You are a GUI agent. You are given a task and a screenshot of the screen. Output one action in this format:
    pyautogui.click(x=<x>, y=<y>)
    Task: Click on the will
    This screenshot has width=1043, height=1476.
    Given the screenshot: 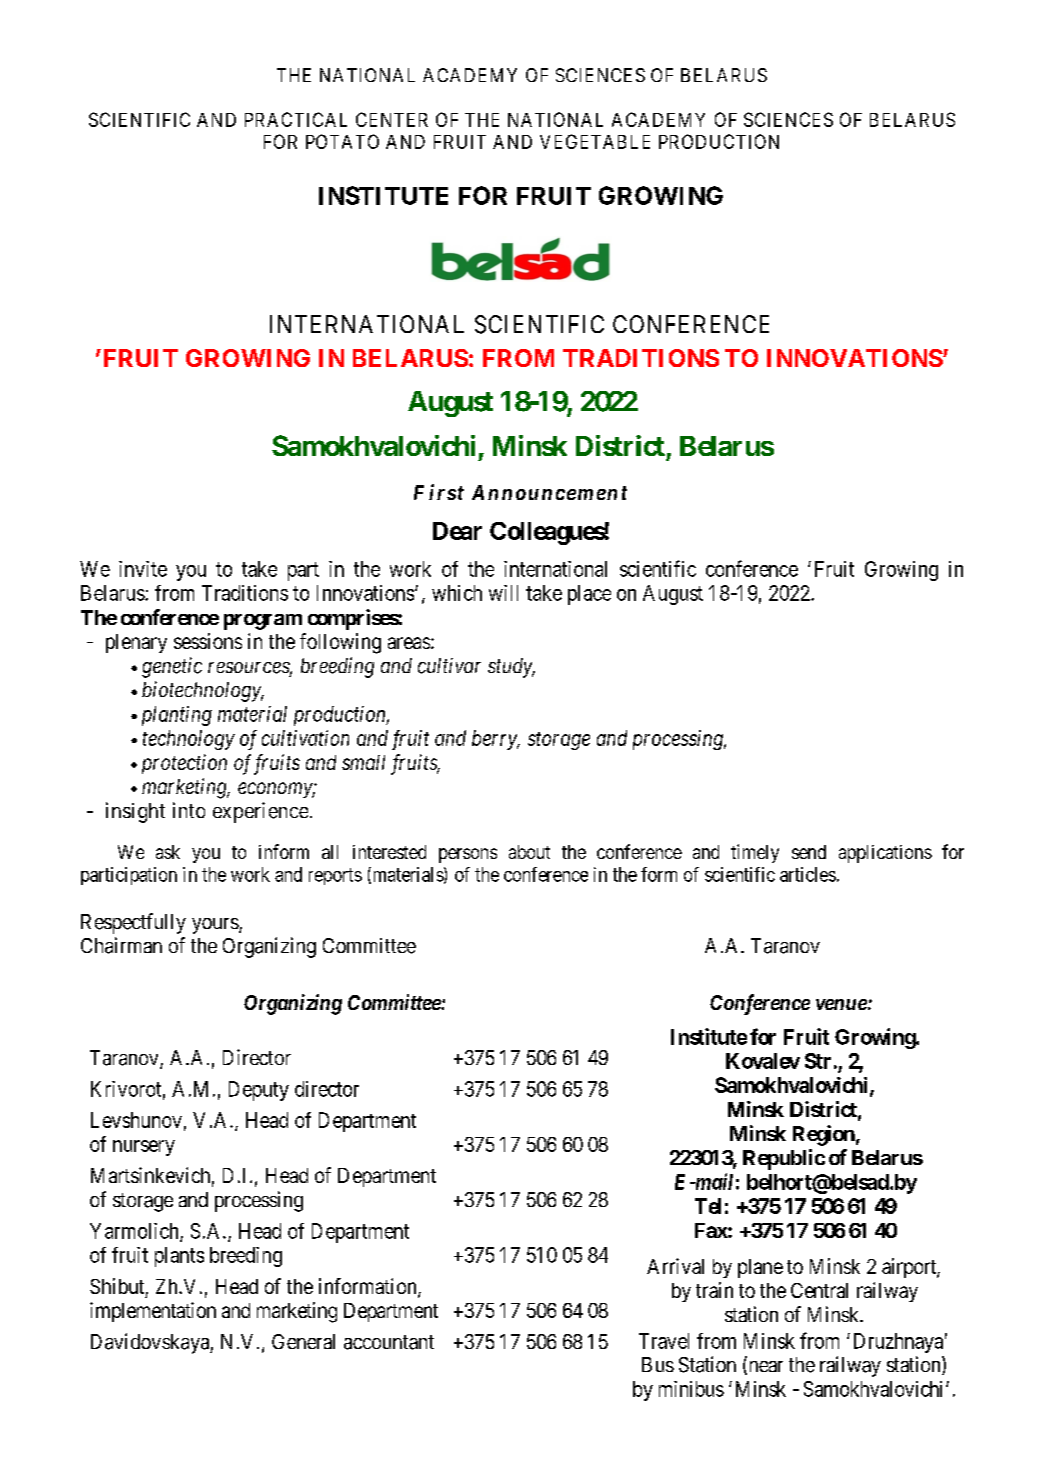 What is the action you would take?
    pyautogui.click(x=503, y=593)
